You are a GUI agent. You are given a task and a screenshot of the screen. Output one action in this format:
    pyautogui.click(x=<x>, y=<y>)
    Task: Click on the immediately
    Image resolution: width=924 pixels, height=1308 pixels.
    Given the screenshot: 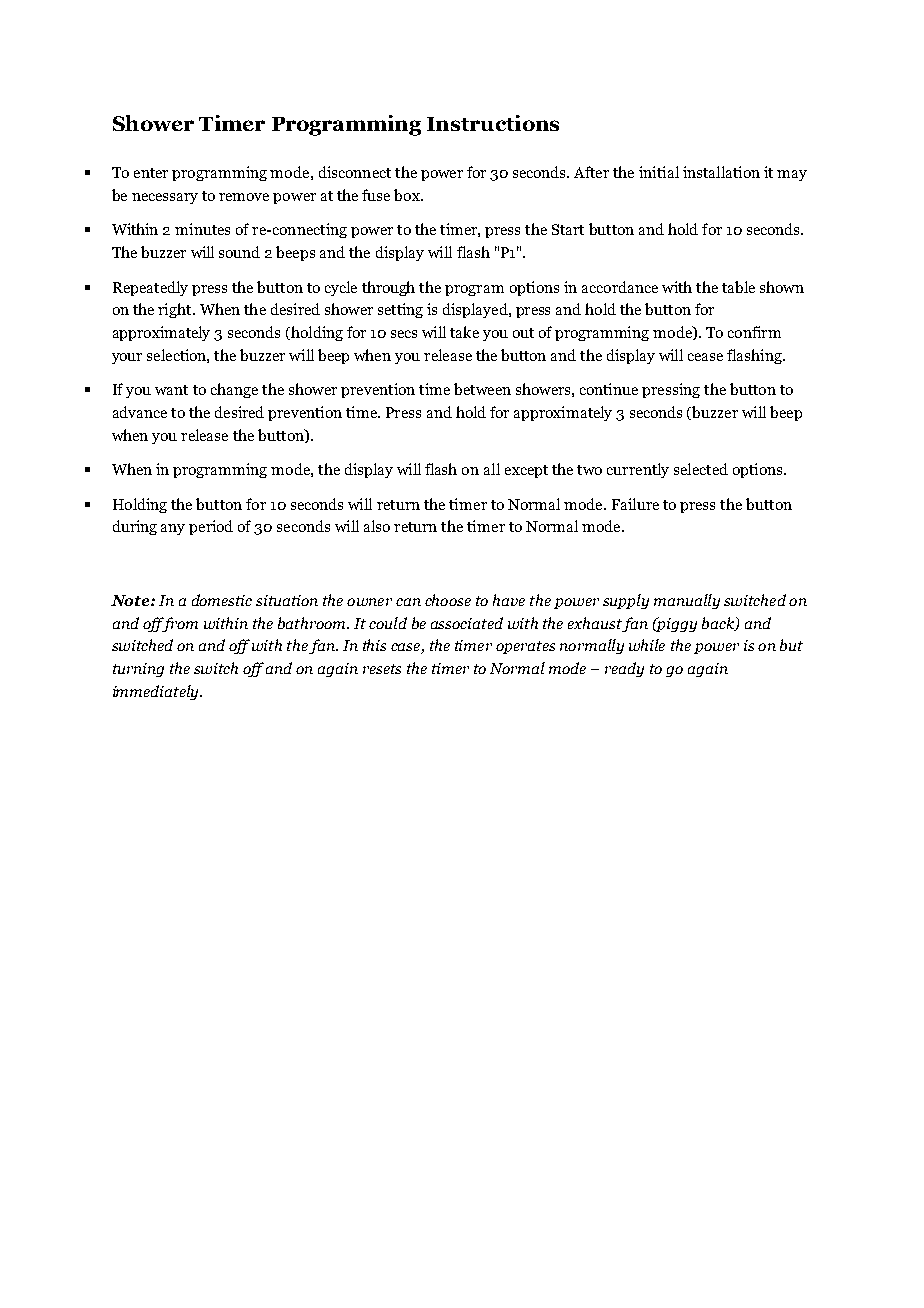 What is the action you would take?
    pyautogui.click(x=157, y=692)
